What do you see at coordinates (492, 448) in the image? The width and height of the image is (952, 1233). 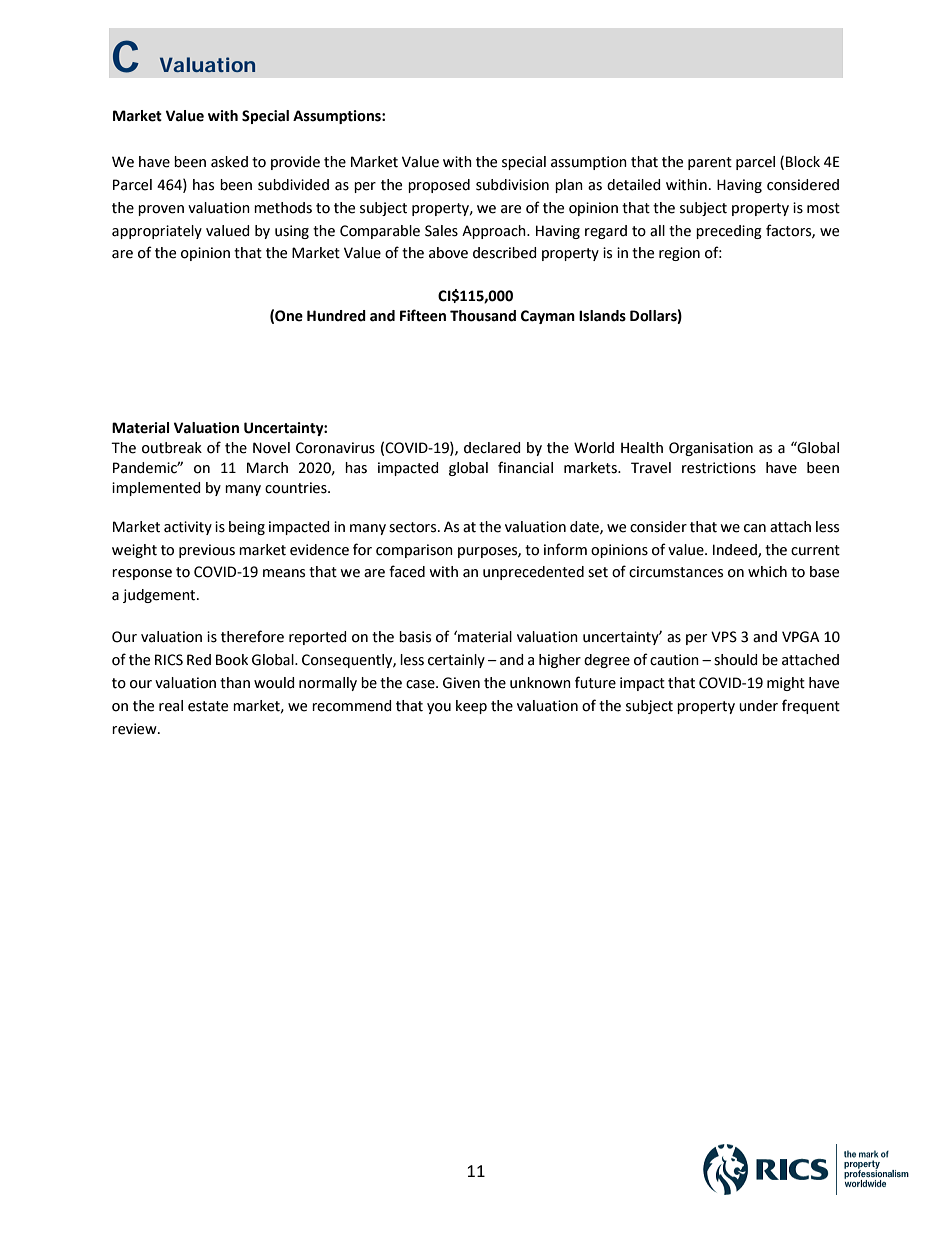 I see `declared` at bounding box center [492, 448].
